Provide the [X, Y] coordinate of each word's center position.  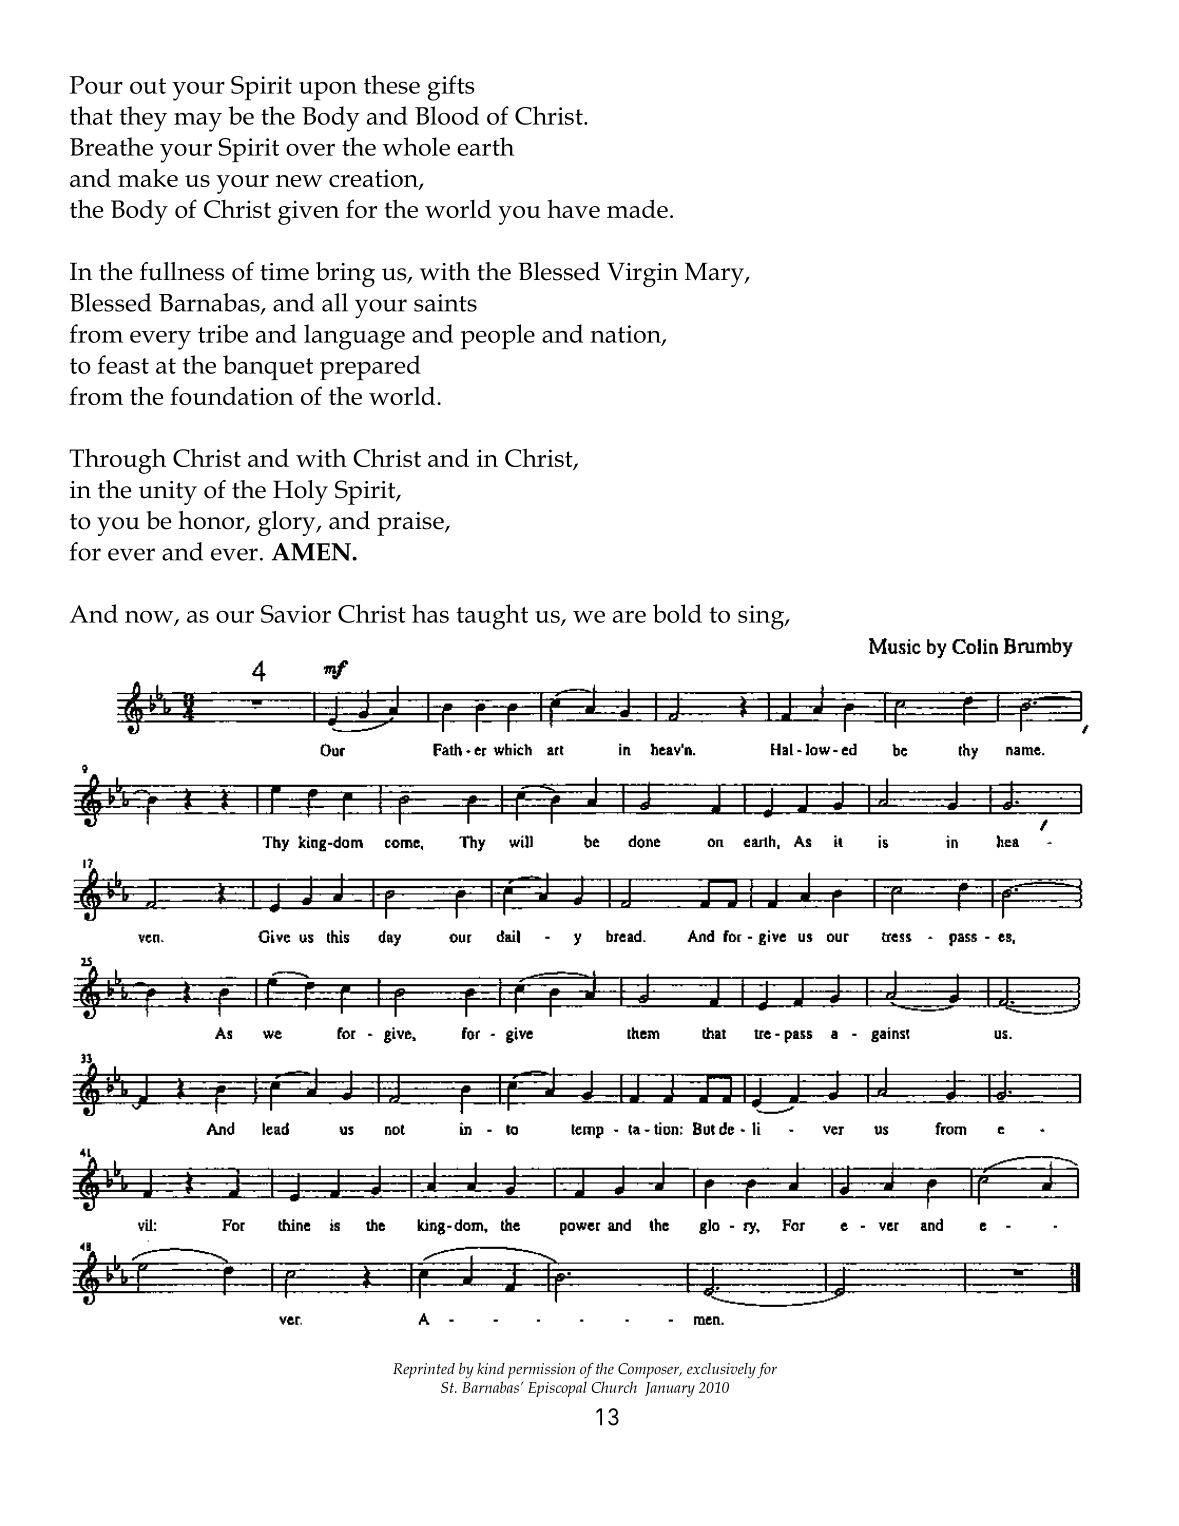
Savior [296, 614]
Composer [650, 1370]
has [430, 613]
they [143, 119]
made [637, 208]
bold [677, 613]
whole [416, 146]
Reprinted [424, 1371]
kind [491, 1368]
